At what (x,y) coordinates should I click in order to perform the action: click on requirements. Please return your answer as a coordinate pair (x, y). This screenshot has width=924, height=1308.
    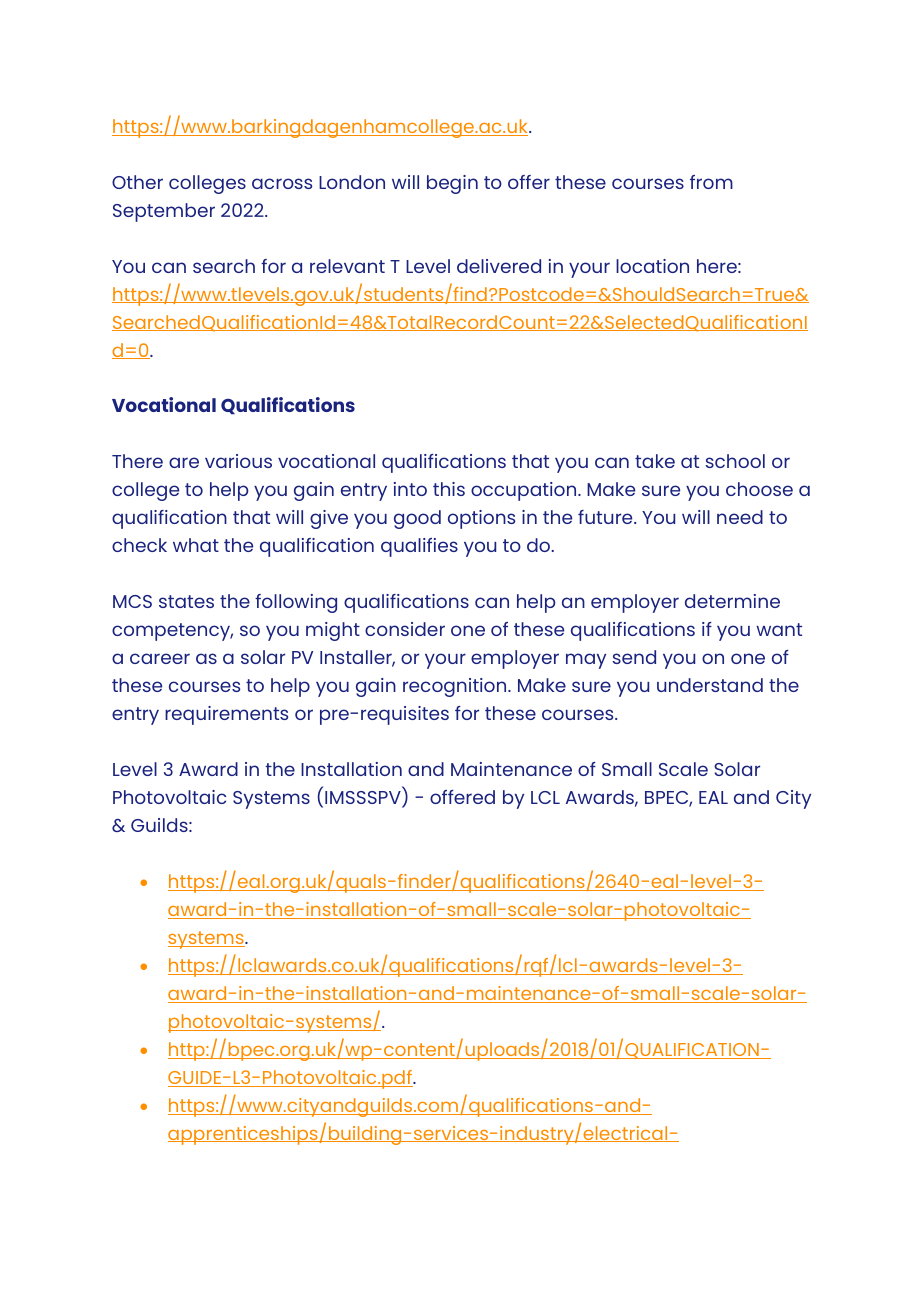
    Looking at the image, I should click on (226, 715).
